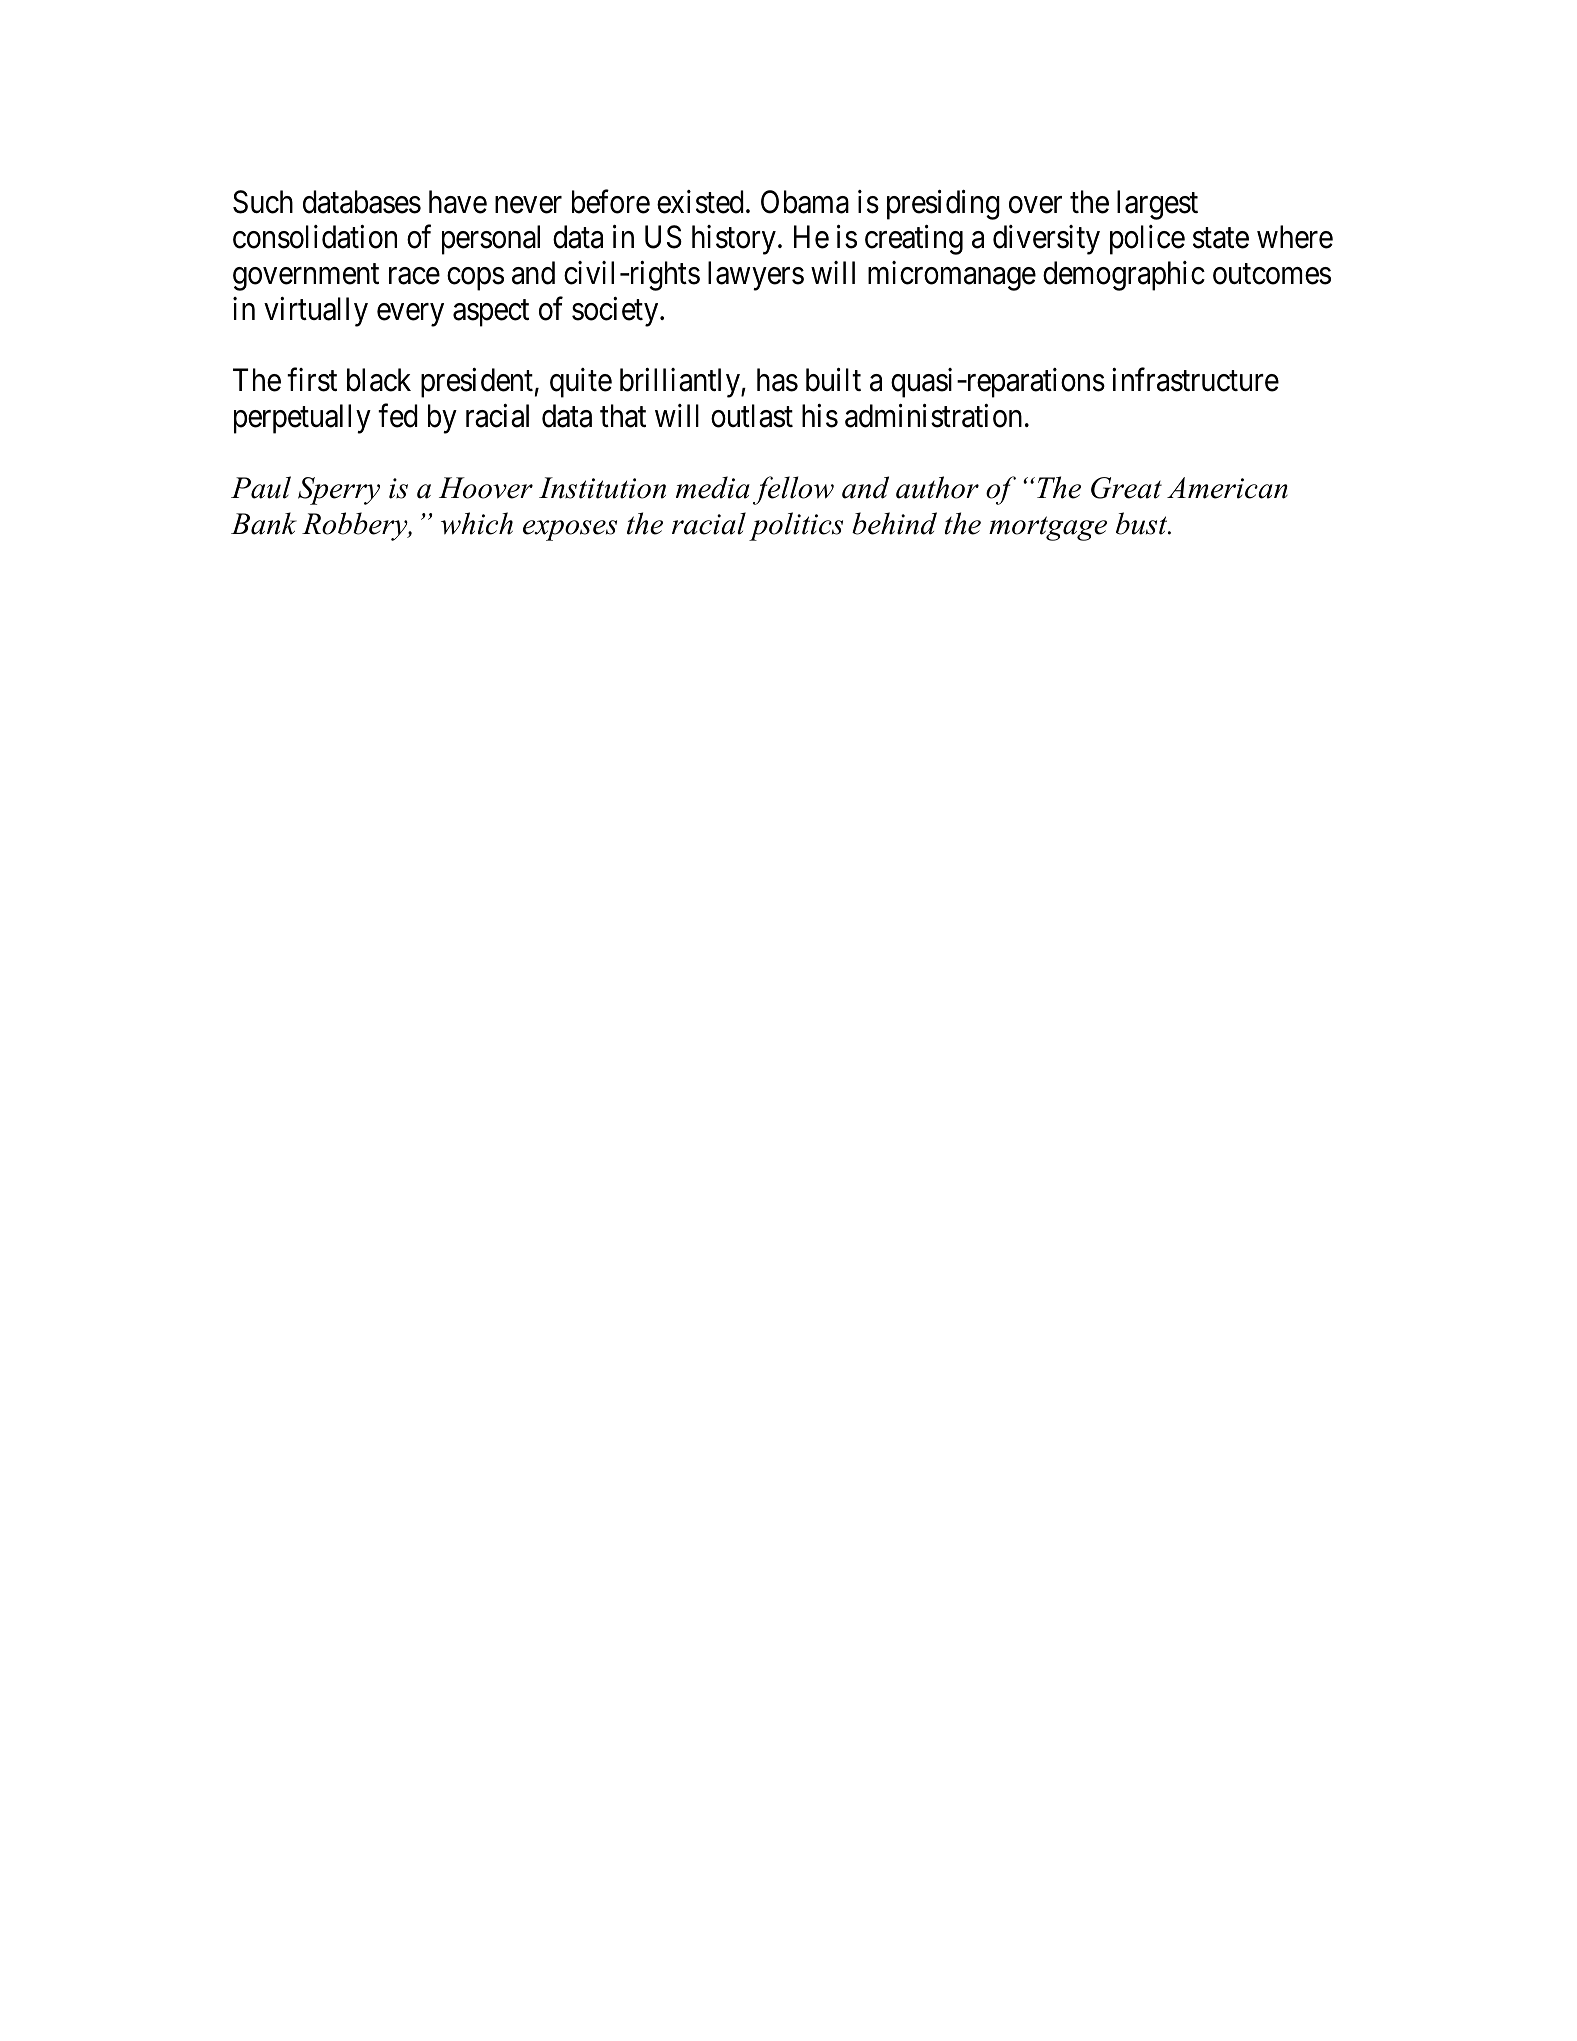 This screenshot has width=1577, height=2041. Describe the element at coordinates (1157, 205) in the screenshot. I see `largest` at that location.
